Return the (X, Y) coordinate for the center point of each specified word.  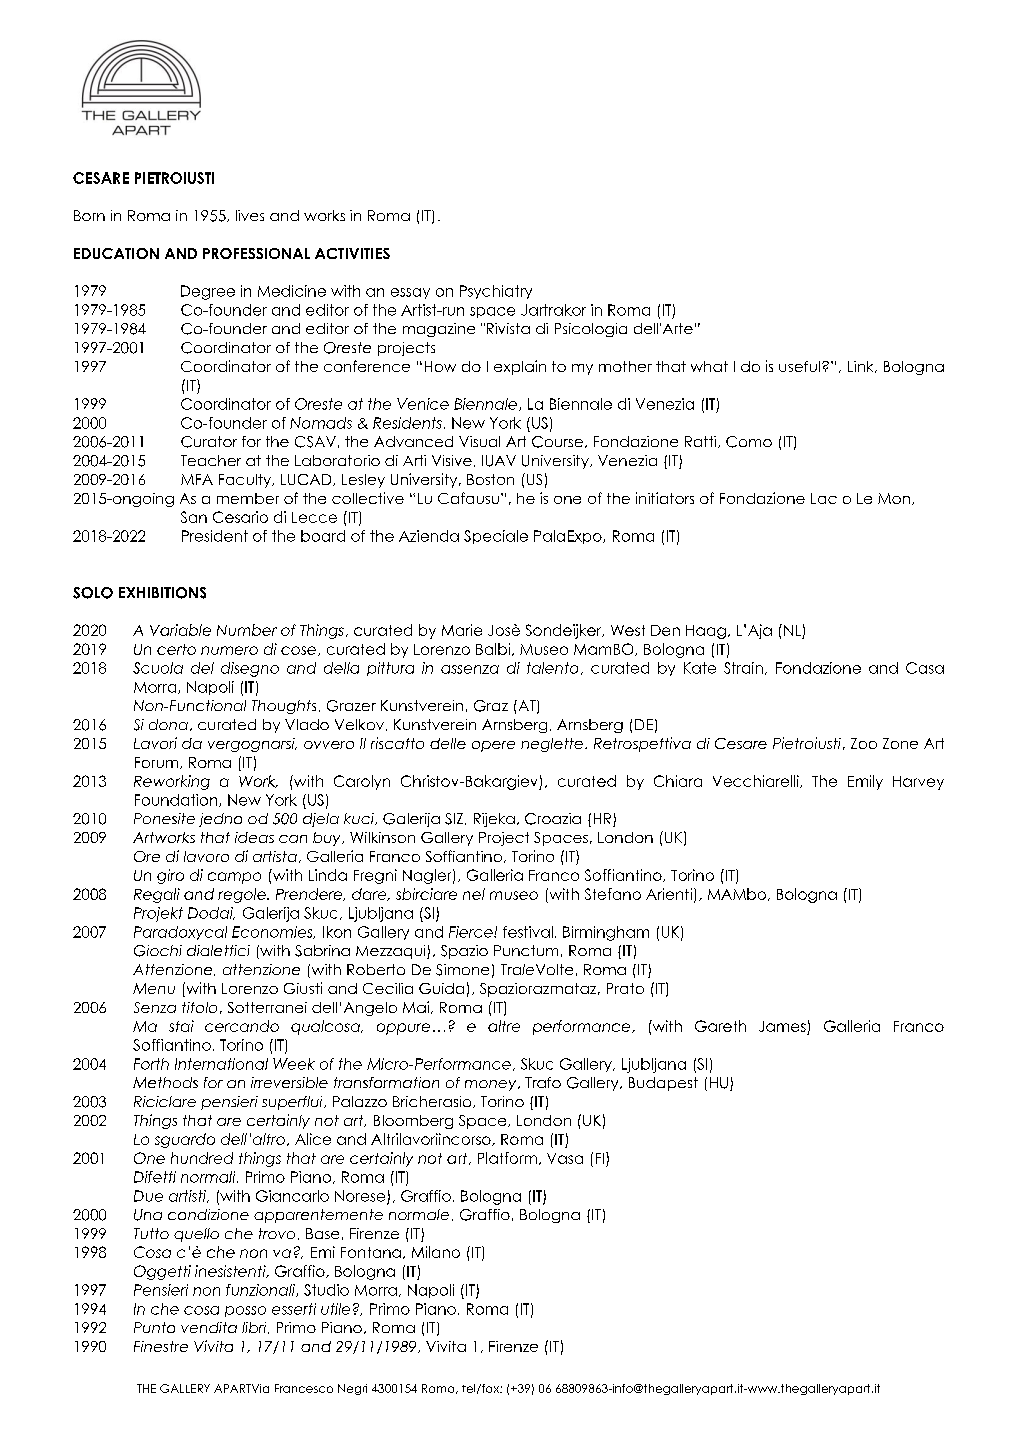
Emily (865, 782)
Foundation (177, 800)
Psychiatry (496, 292)
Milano (436, 1252)
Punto (154, 1327)
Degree (208, 292)
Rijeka (494, 820)
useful (799, 366)
